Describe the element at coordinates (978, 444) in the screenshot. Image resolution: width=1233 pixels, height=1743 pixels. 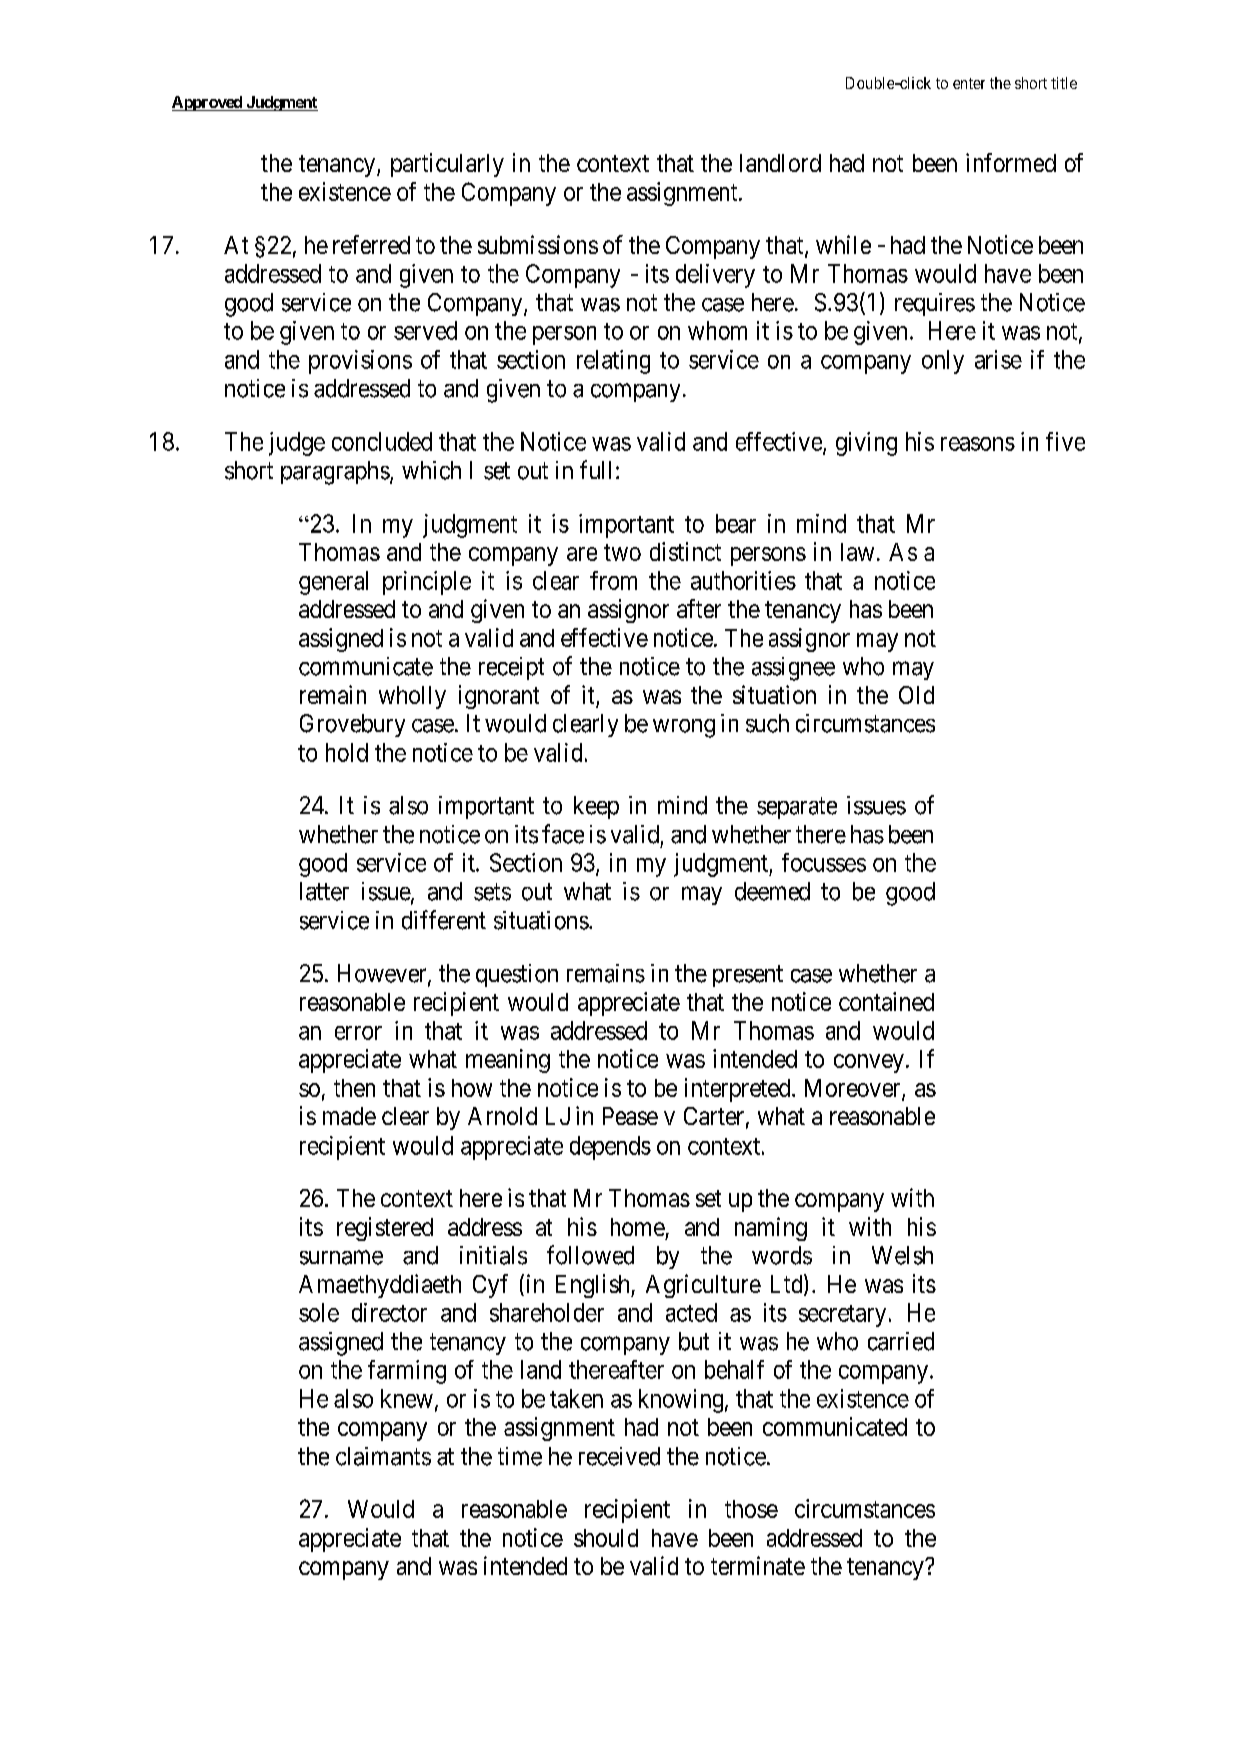
I see `reasons` at that location.
